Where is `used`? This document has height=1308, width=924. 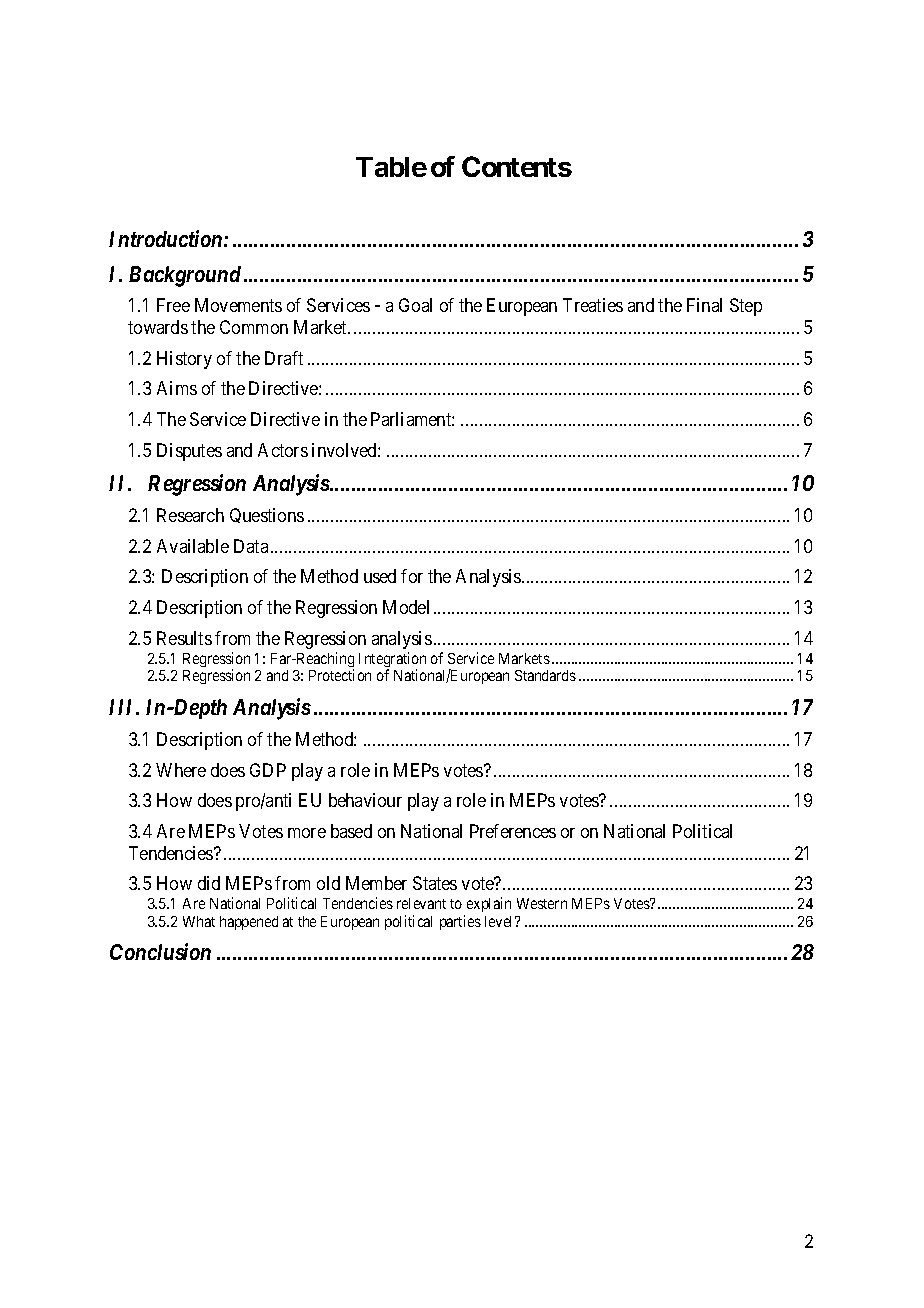 used is located at coordinates (380, 576).
